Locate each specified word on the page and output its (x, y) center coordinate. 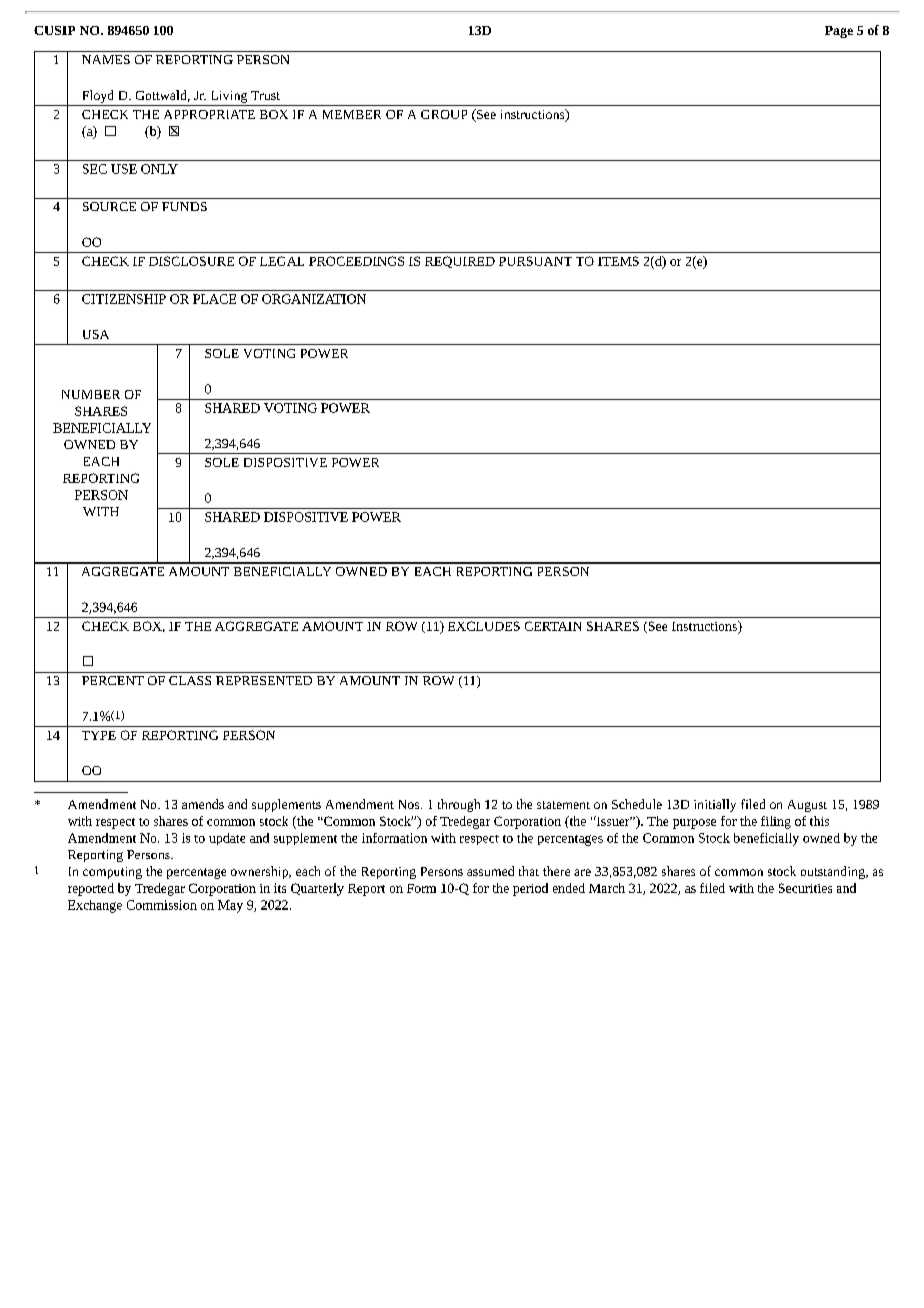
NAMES (106, 59)
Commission (162, 905)
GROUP (444, 114)
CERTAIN (553, 626)
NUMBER (91, 394)
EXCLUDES (484, 626)
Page (839, 32)
